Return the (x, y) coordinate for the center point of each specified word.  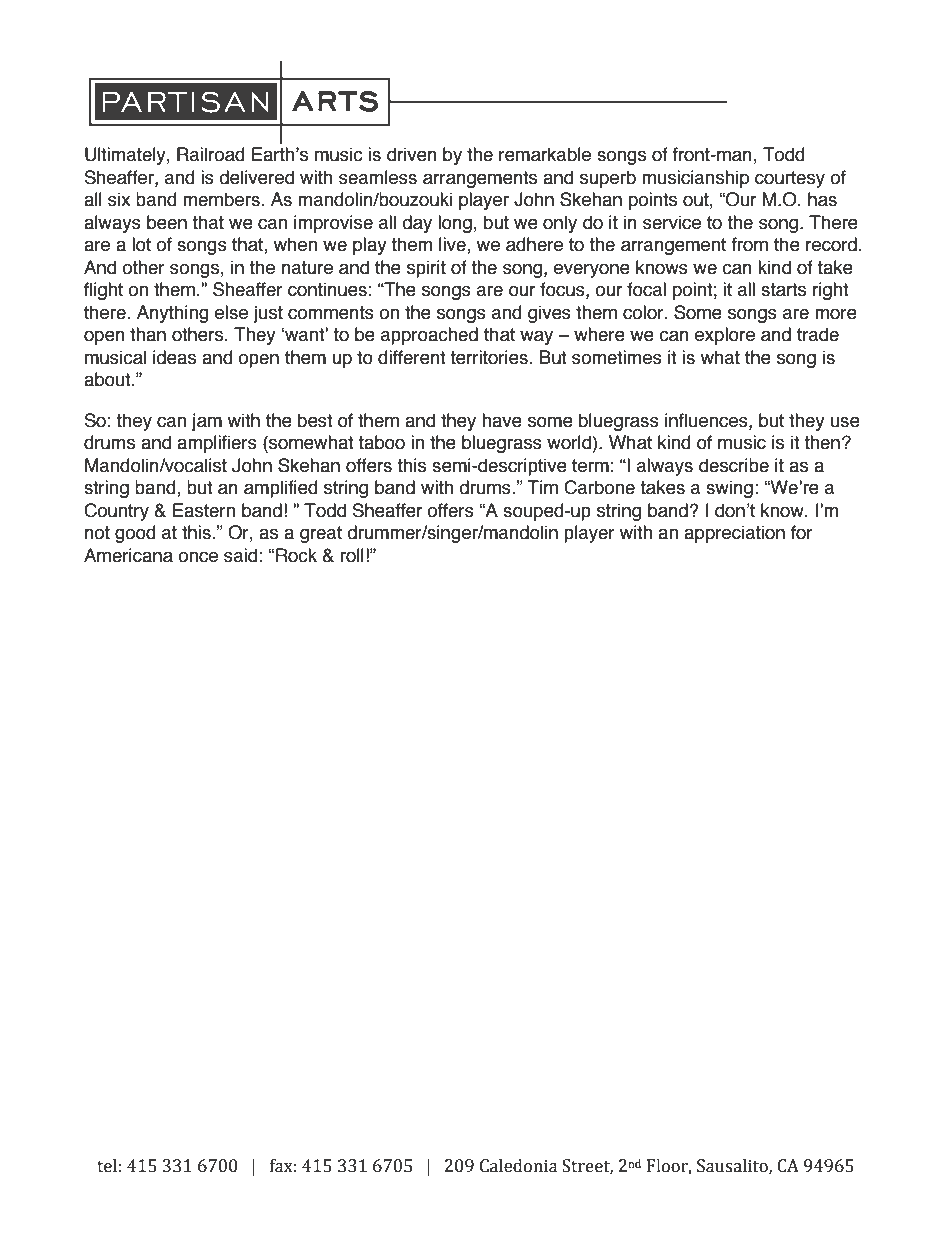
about (108, 379)
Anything (173, 314)
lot (141, 244)
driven (412, 154)
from (750, 244)
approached (429, 336)
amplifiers (217, 444)
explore (725, 336)
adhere (534, 244)
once (198, 557)
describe (734, 465)
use (845, 422)
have (502, 420)
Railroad (211, 154)
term (590, 466)
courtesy (790, 179)
